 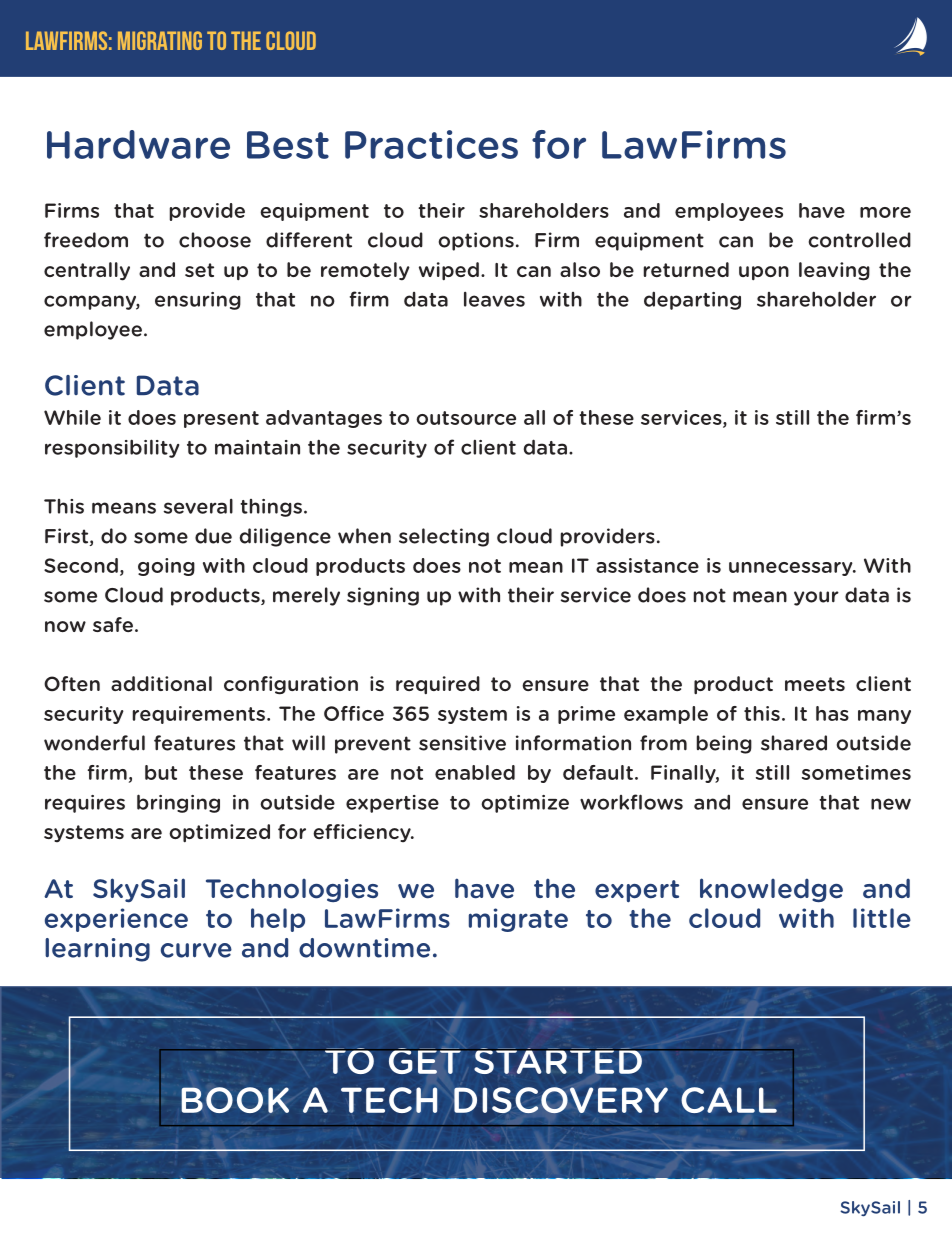 What do you see at coordinates (221, 419) in the document?
I see `present` at bounding box center [221, 419].
